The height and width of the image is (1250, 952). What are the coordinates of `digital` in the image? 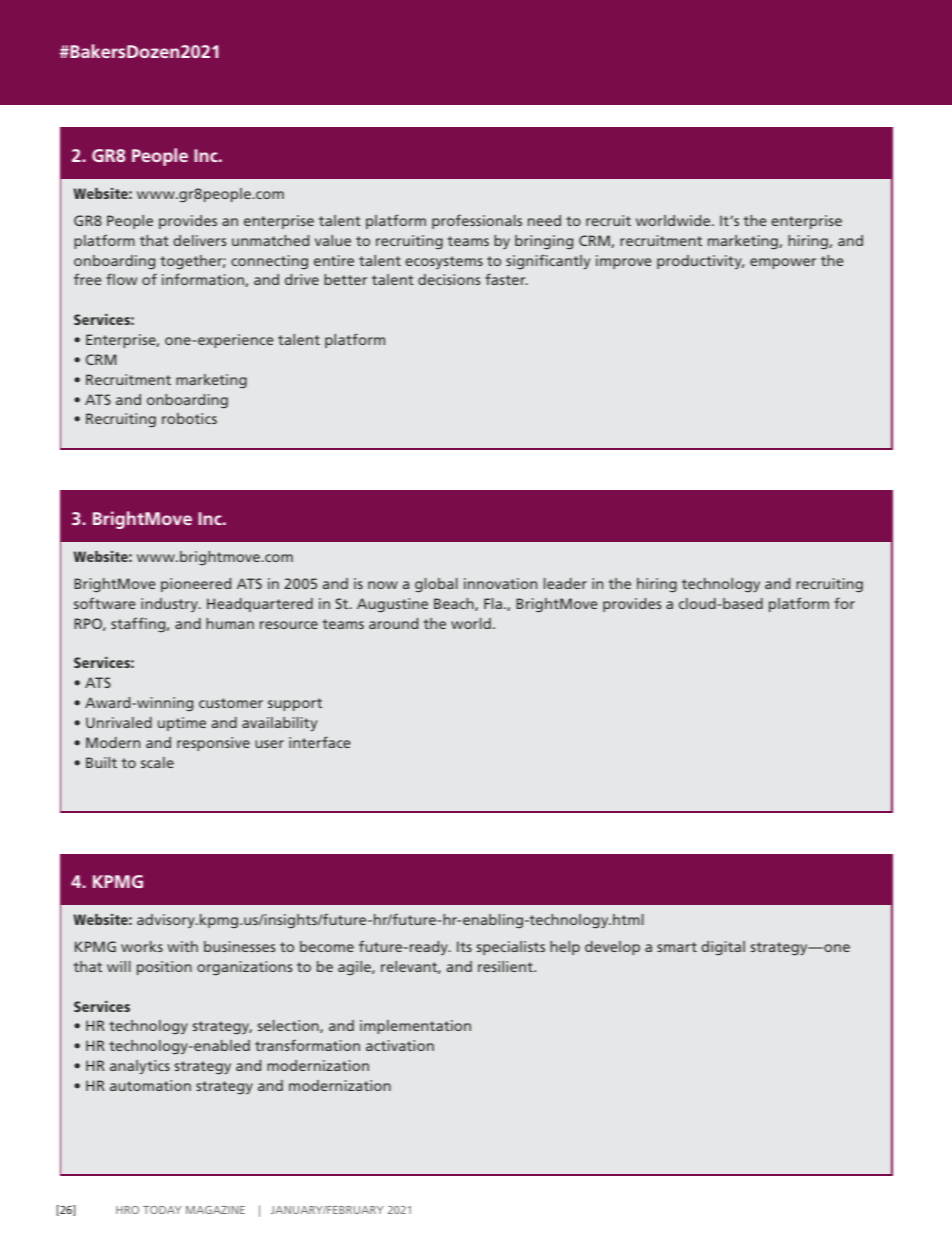 It's located at (723, 948).
